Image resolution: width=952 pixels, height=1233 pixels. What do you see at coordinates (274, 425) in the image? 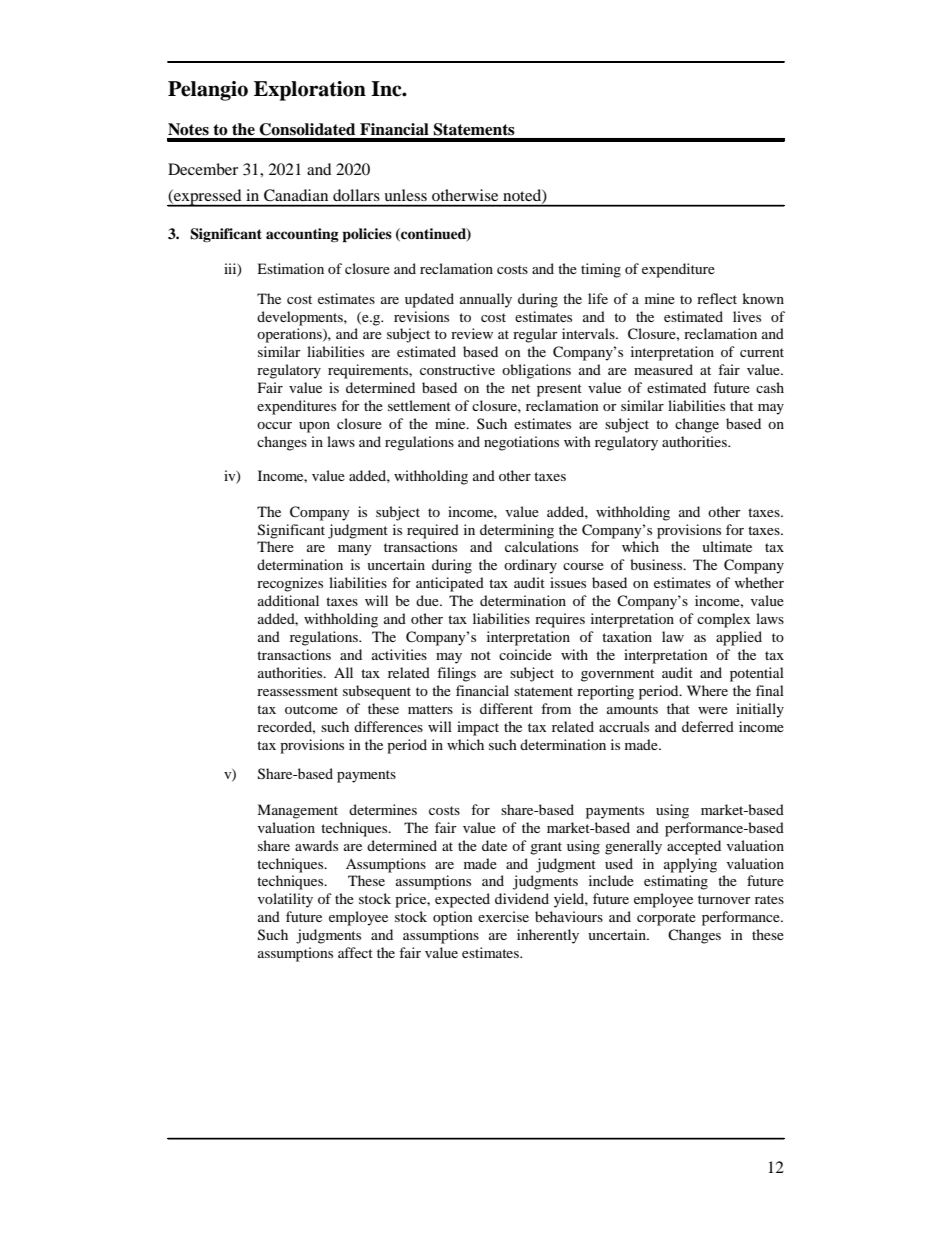
I see `occur` at bounding box center [274, 425].
